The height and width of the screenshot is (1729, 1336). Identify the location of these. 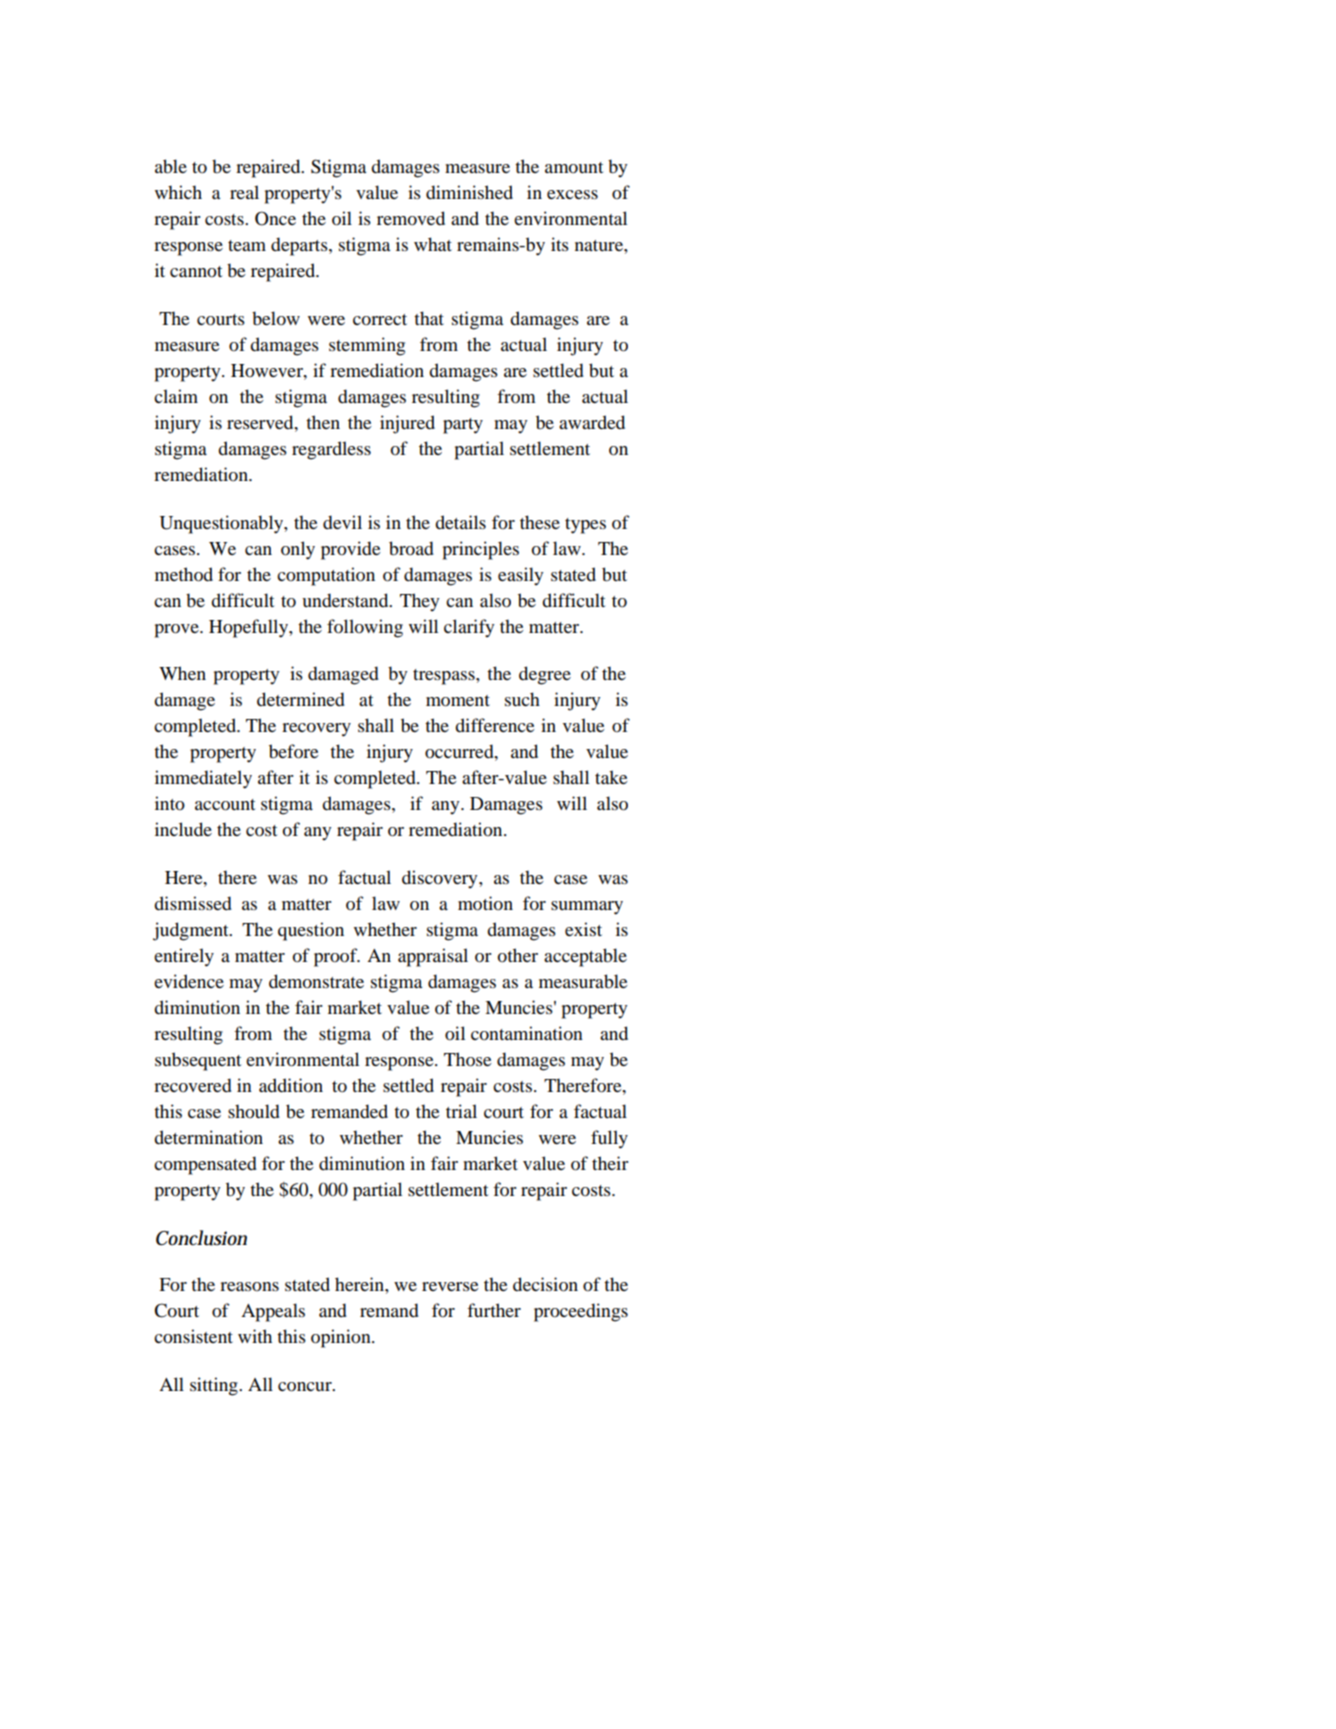
(540, 522).
